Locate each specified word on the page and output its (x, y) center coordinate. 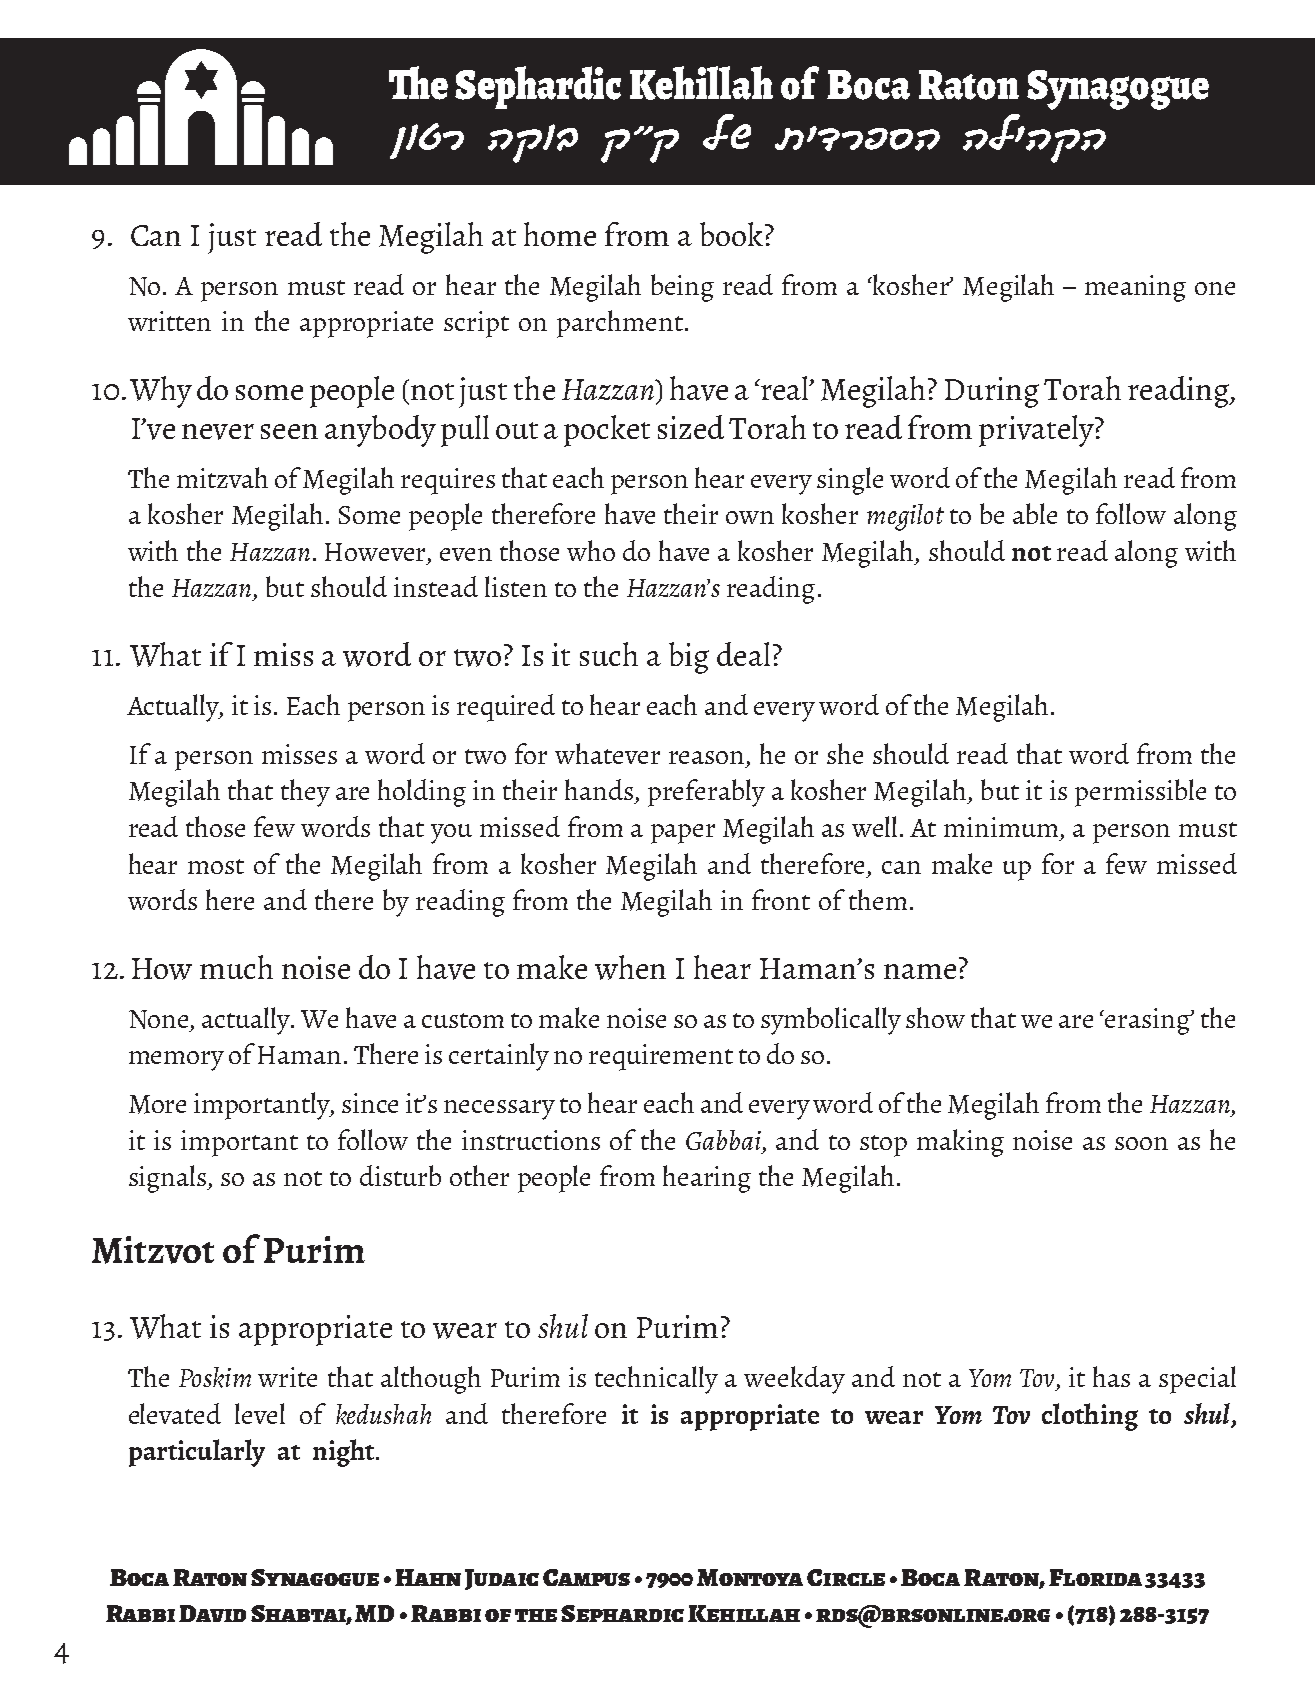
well (876, 826)
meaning (1135, 288)
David (212, 1613)
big (689, 658)
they (305, 793)
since (370, 1103)
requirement (661, 1057)
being (682, 288)
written (169, 321)
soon (1141, 1143)
